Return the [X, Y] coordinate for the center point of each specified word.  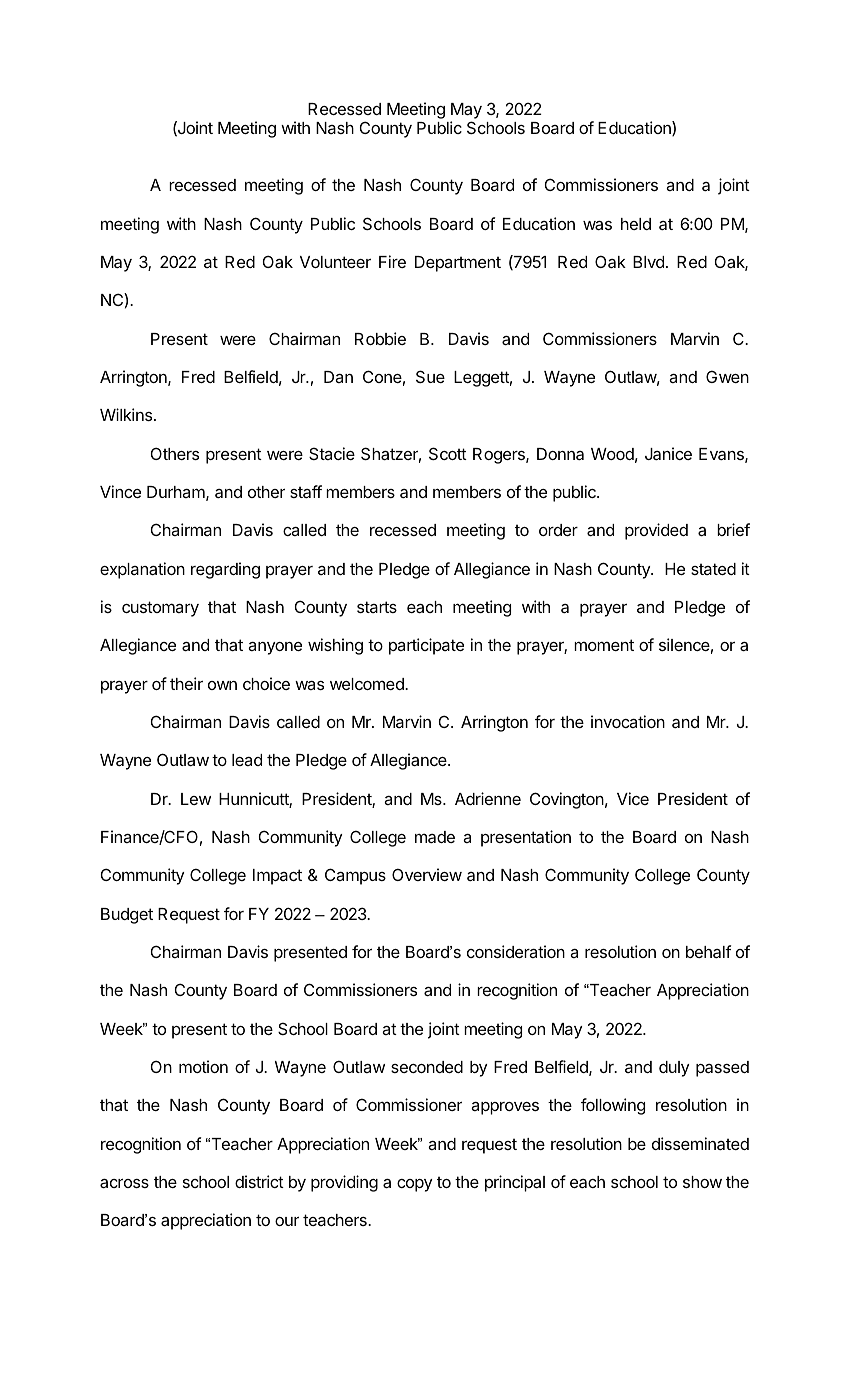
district [259, 1181]
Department [458, 264]
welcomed [368, 684]
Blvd [648, 262]
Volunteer [335, 262]
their [186, 683]
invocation [628, 721]
